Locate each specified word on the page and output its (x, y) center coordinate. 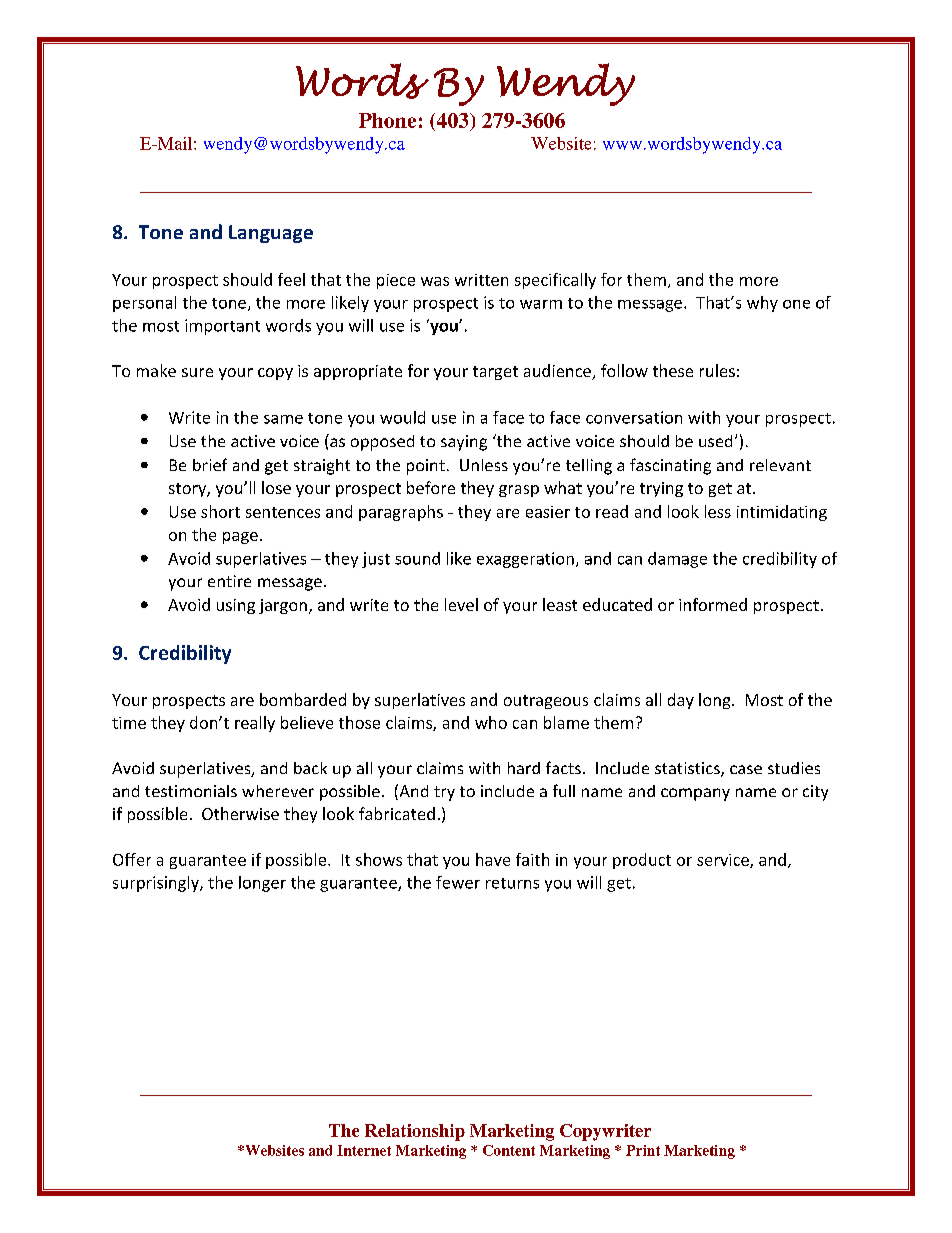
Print (643, 1150)
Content (509, 1150)
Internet (364, 1150)
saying (464, 443)
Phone (387, 120)
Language (271, 234)
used (715, 441)
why (762, 304)
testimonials (191, 791)
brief (210, 464)
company (695, 794)
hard (524, 768)
